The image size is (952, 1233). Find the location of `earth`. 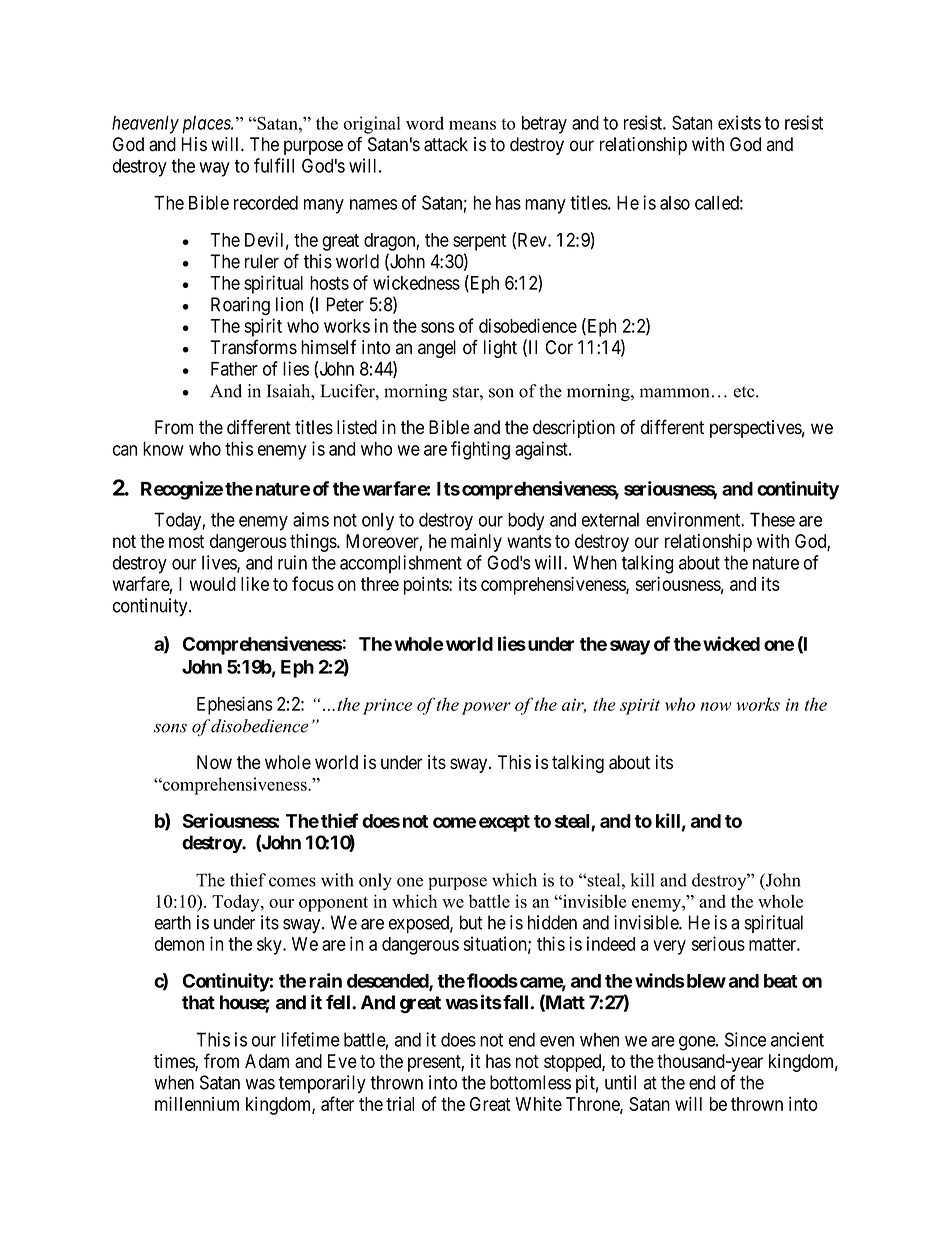

earth is located at coordinates (173, 922).
